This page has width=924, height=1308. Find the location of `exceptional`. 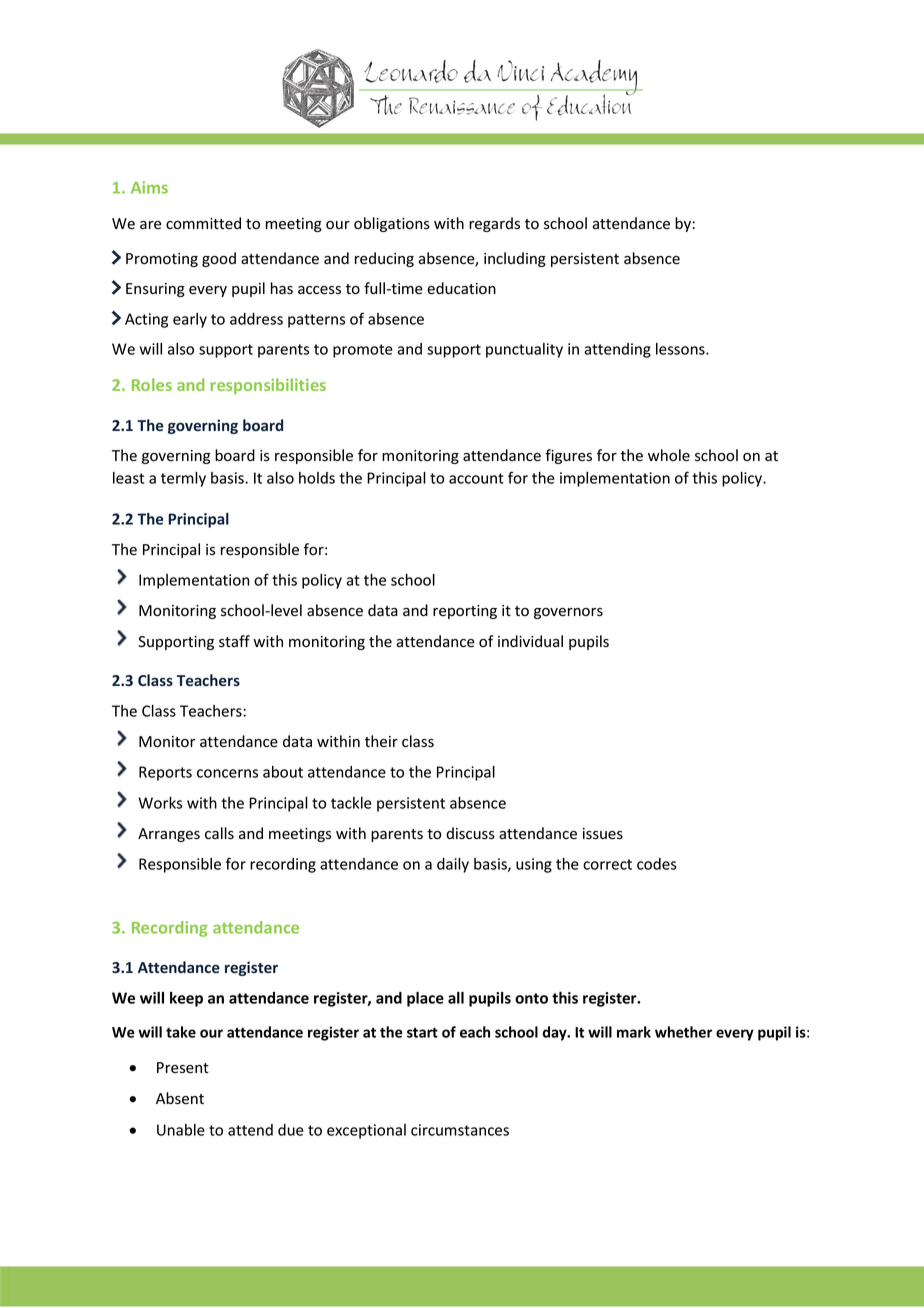

exceptional is located at coordinates (366, 1131).
